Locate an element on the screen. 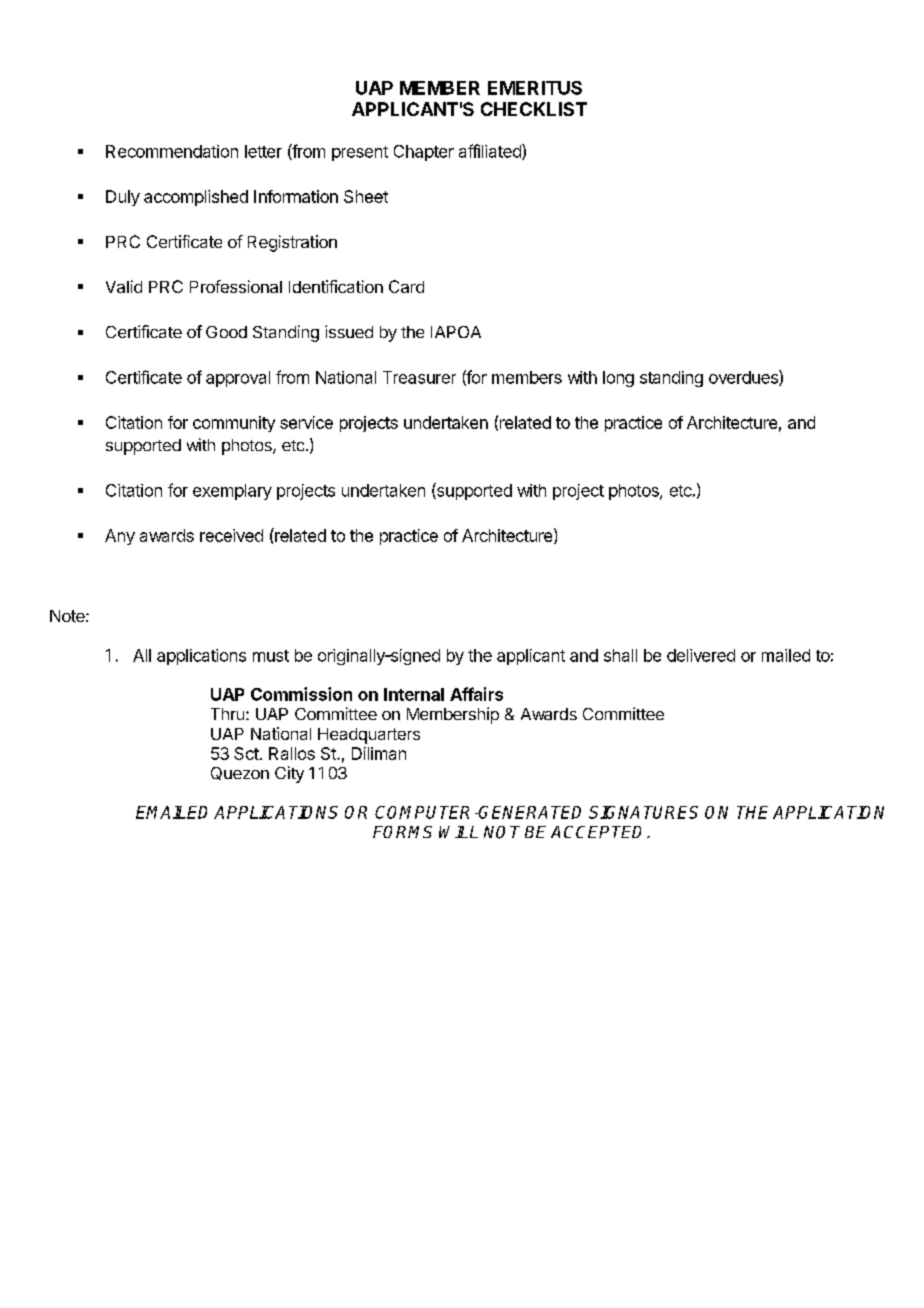 The image size is (924, 1308). SIGNATURES is located at coordinates (643, 812).
